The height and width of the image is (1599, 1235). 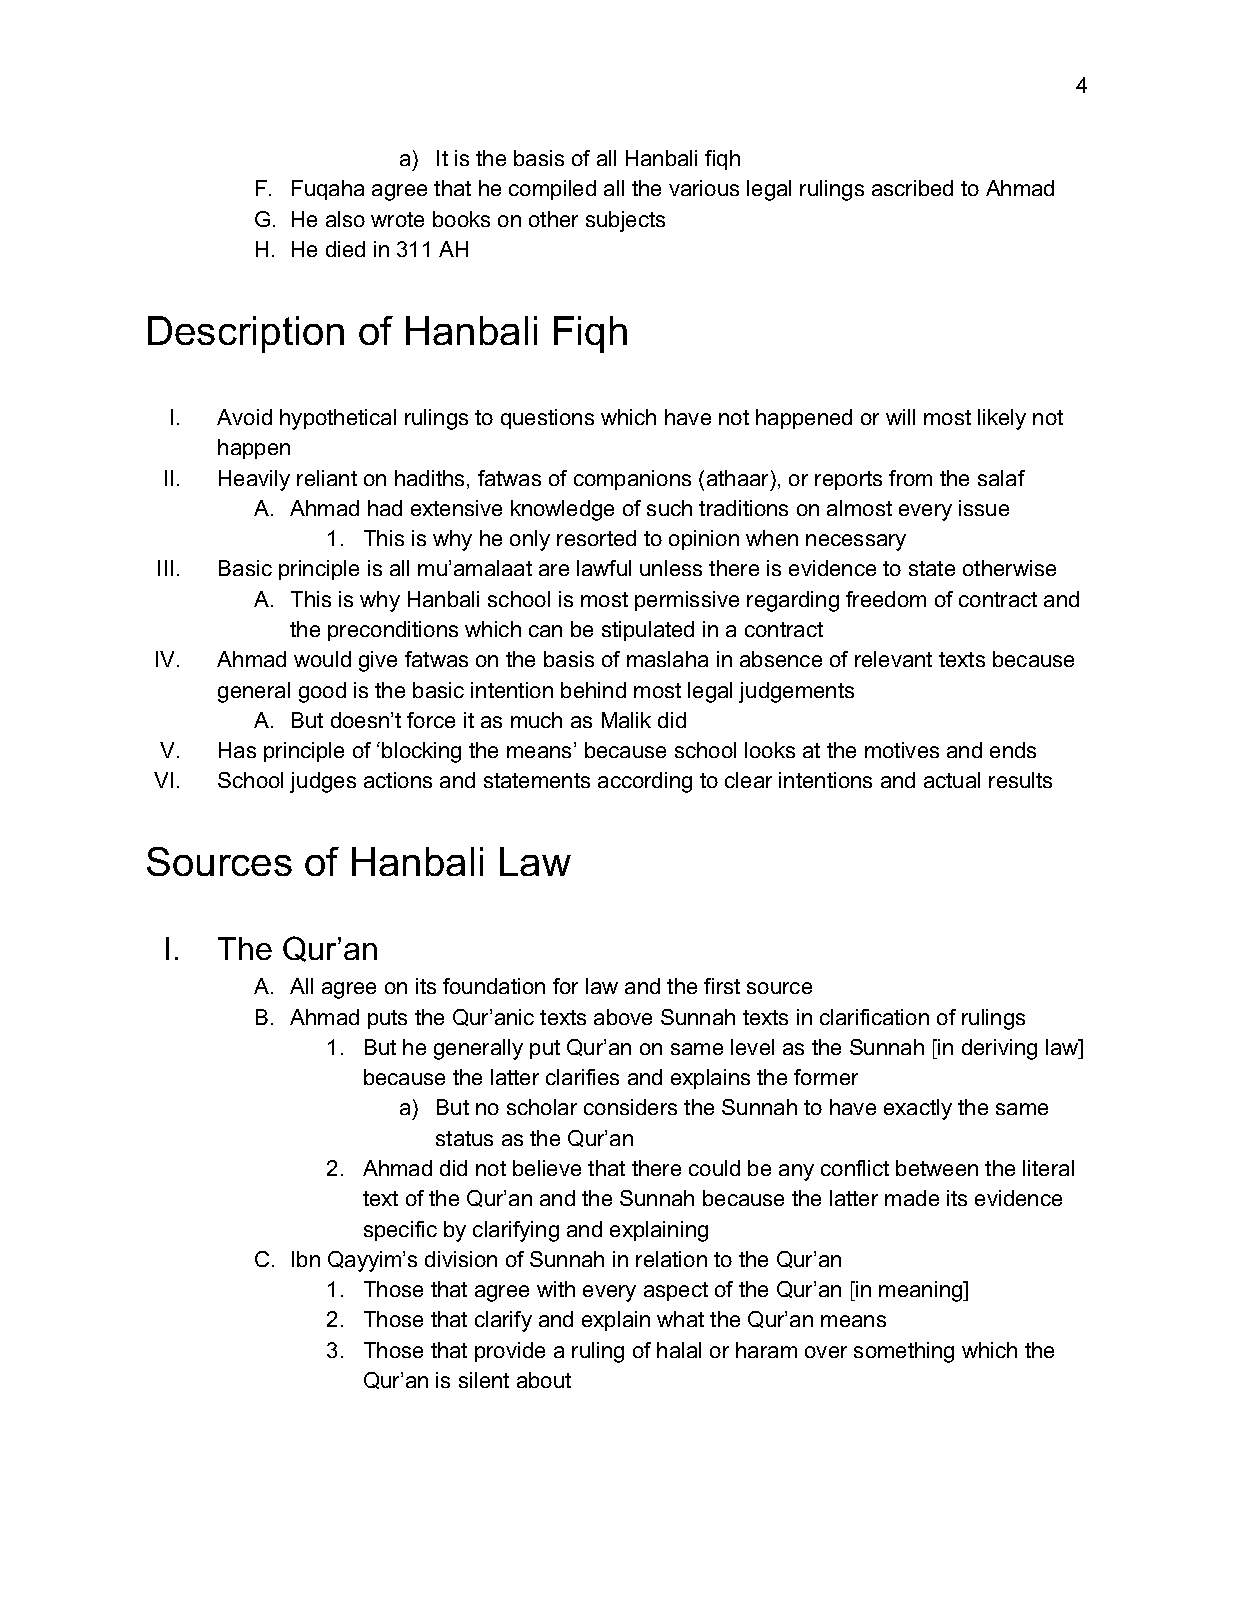 I want to click on puts, so click(x=387, y=1019).
